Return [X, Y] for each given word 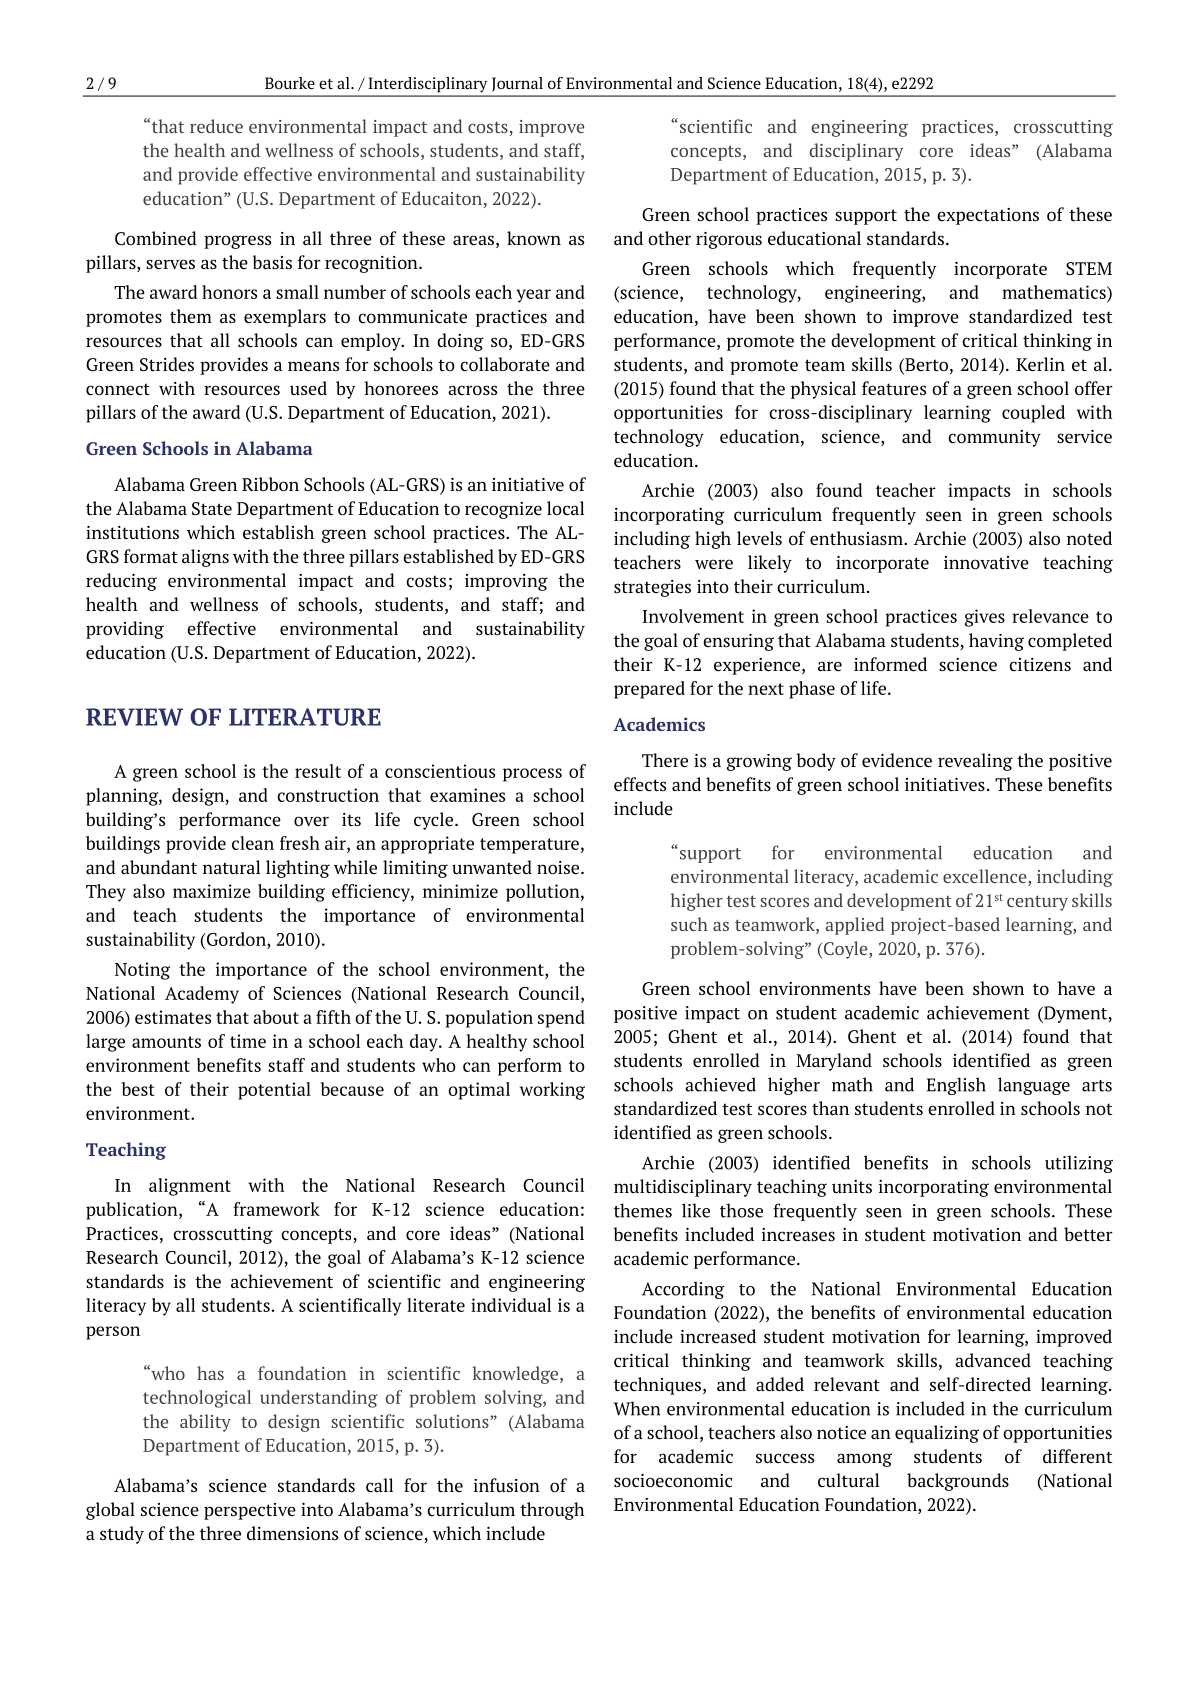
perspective [250, 1511]
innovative [986, 563]
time [248, 1041]
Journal [517, 84]
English [956, 1086]
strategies [652, 588]
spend [561, 1019]
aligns [205, 558]
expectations [988, 216]
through [552, 1511]
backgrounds [958, 1482]
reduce [216, 126]
